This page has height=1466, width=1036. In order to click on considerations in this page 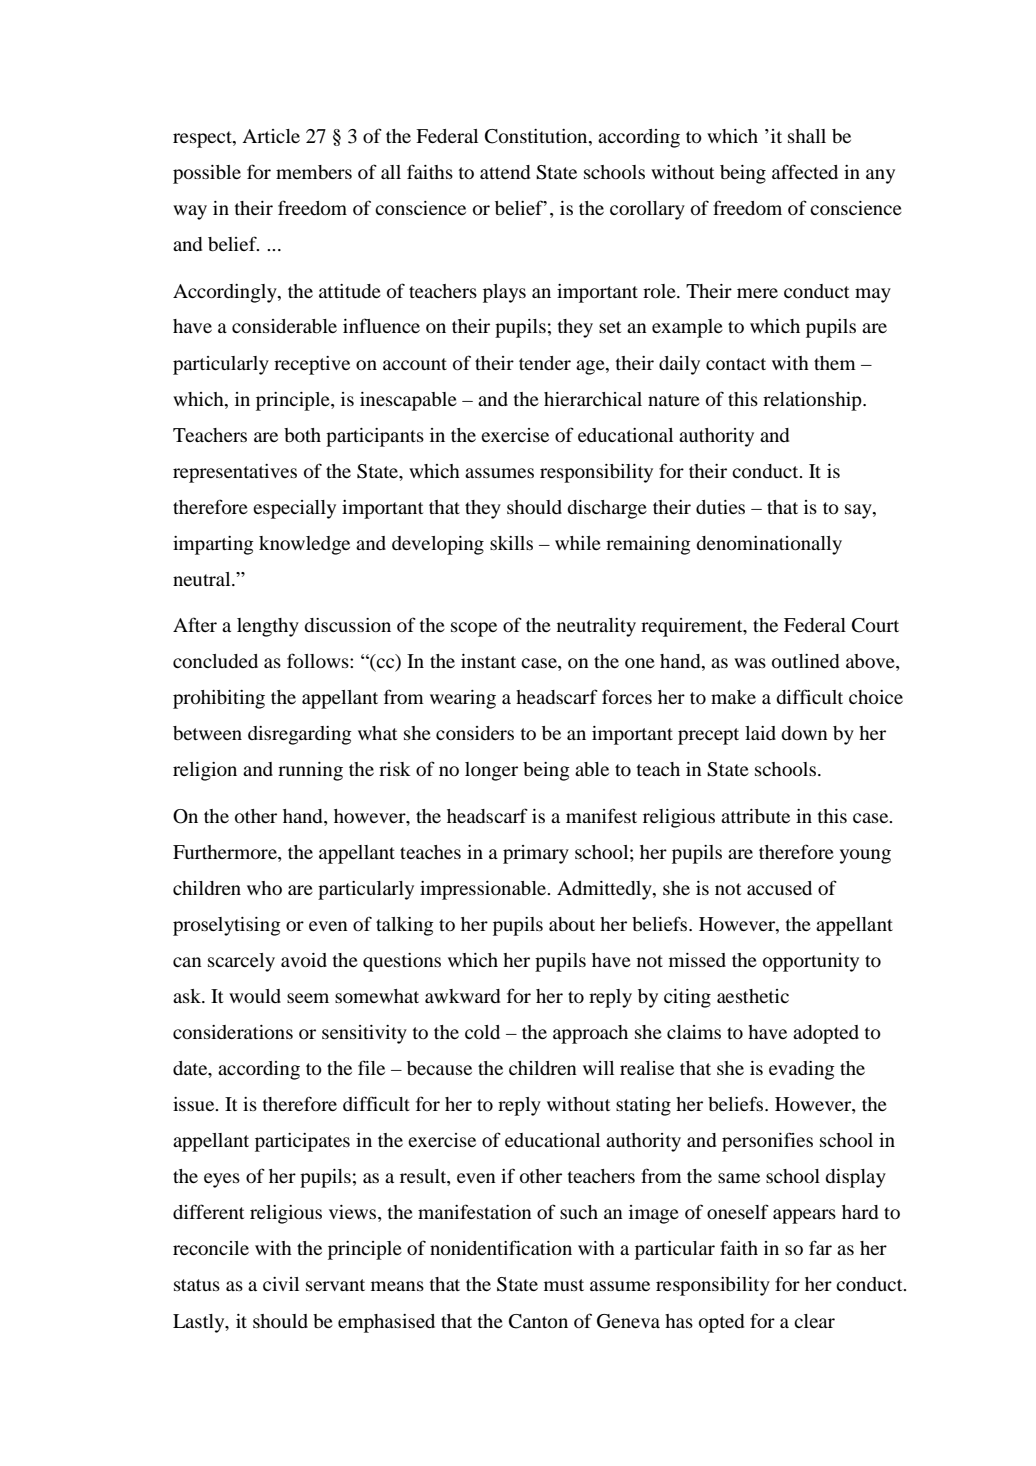, I will do `click(233, 1032)`.
